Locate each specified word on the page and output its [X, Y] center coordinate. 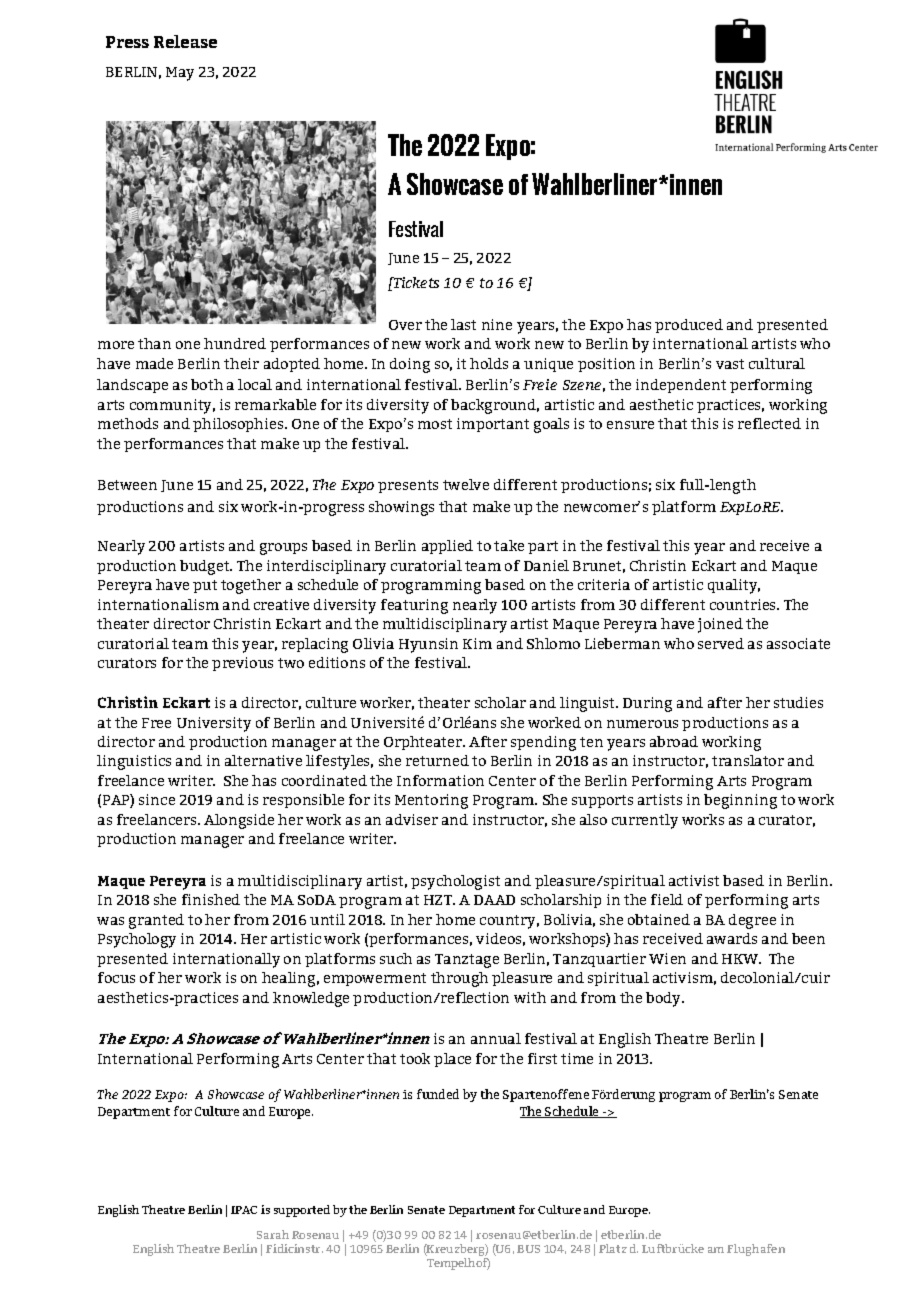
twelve [466, 484]
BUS [528, 1249]
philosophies [239, 425]
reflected [769, 423]
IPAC [244, 1210]
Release [185, 41]
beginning [740, 801]
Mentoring [431, 801]
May [180, 74]
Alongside [239, 821]
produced [689, 326]
